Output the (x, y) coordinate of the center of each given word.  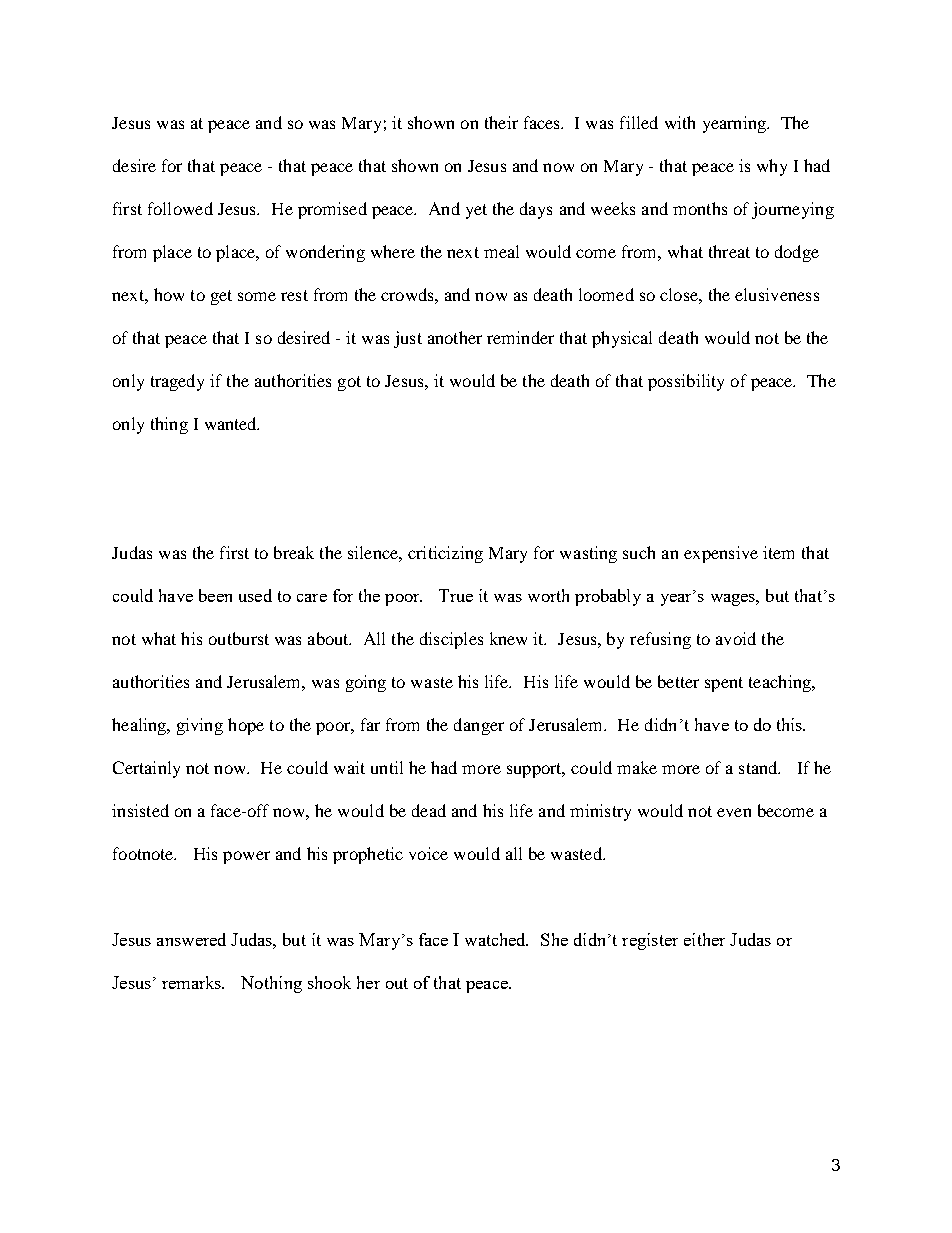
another (455, 337)
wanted (232, 423)
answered (191, 939)
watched (496, 939)
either (704, 939)
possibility (686, 382)
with (680, 122)
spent (724, 684)
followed (180, 208)
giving (200, 726)
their (501, 122)
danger (479, 726)
